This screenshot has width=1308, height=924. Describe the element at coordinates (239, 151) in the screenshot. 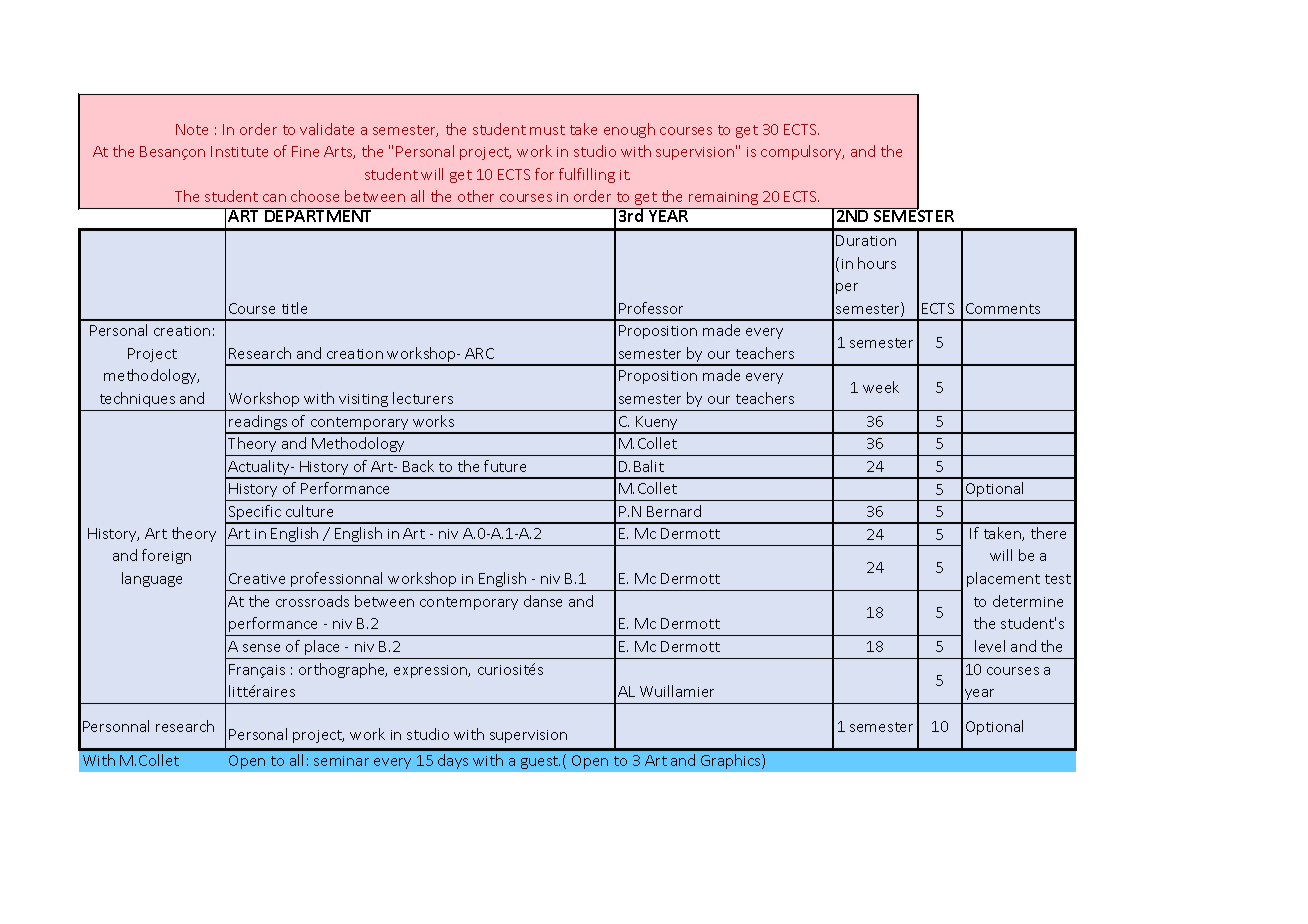

I see `Institute` at that location.
